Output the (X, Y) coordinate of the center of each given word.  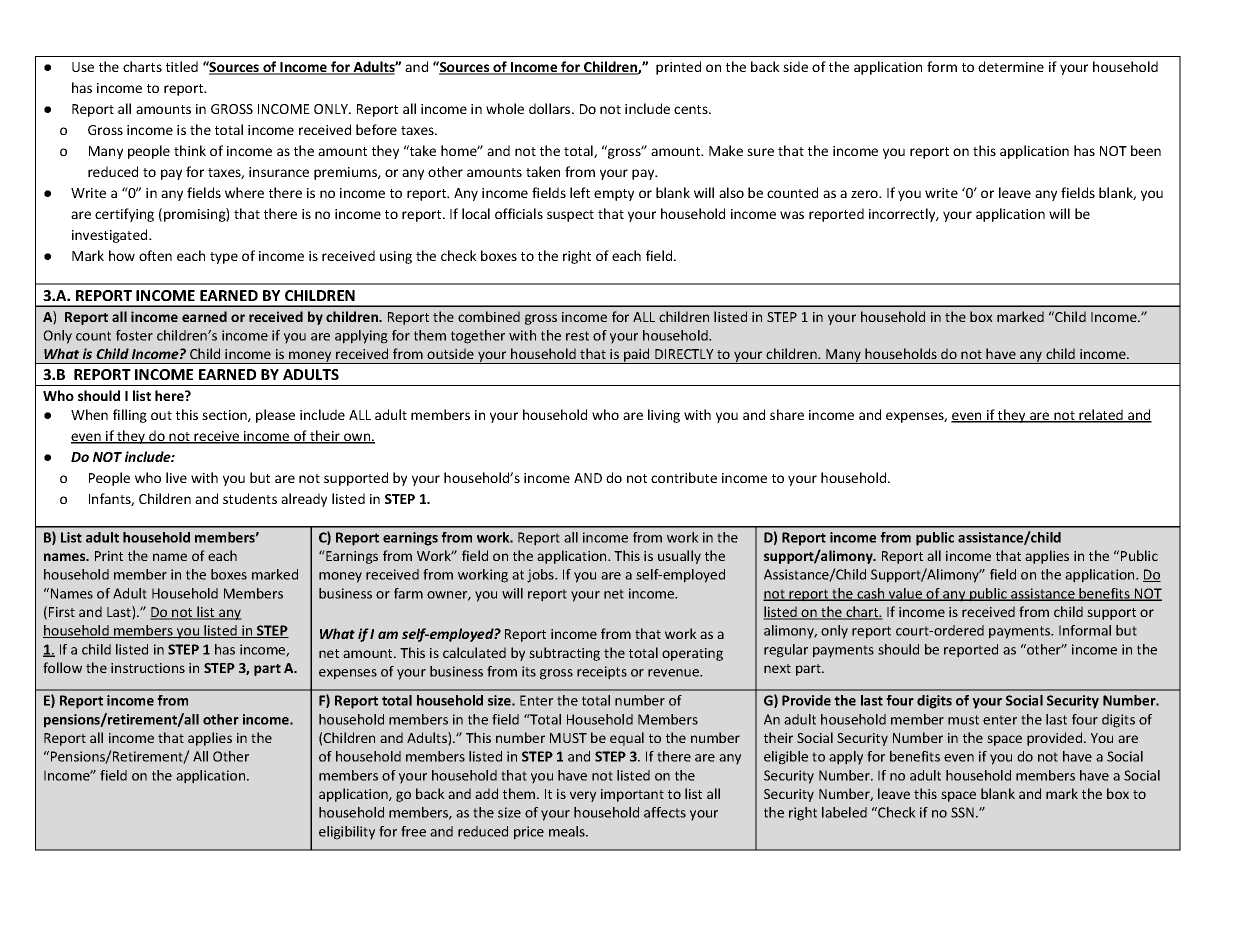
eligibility (347, 833)
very (583, 796)
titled (182, 66)
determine (1011, 66)
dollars (551, 108)
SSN (964, 812)
